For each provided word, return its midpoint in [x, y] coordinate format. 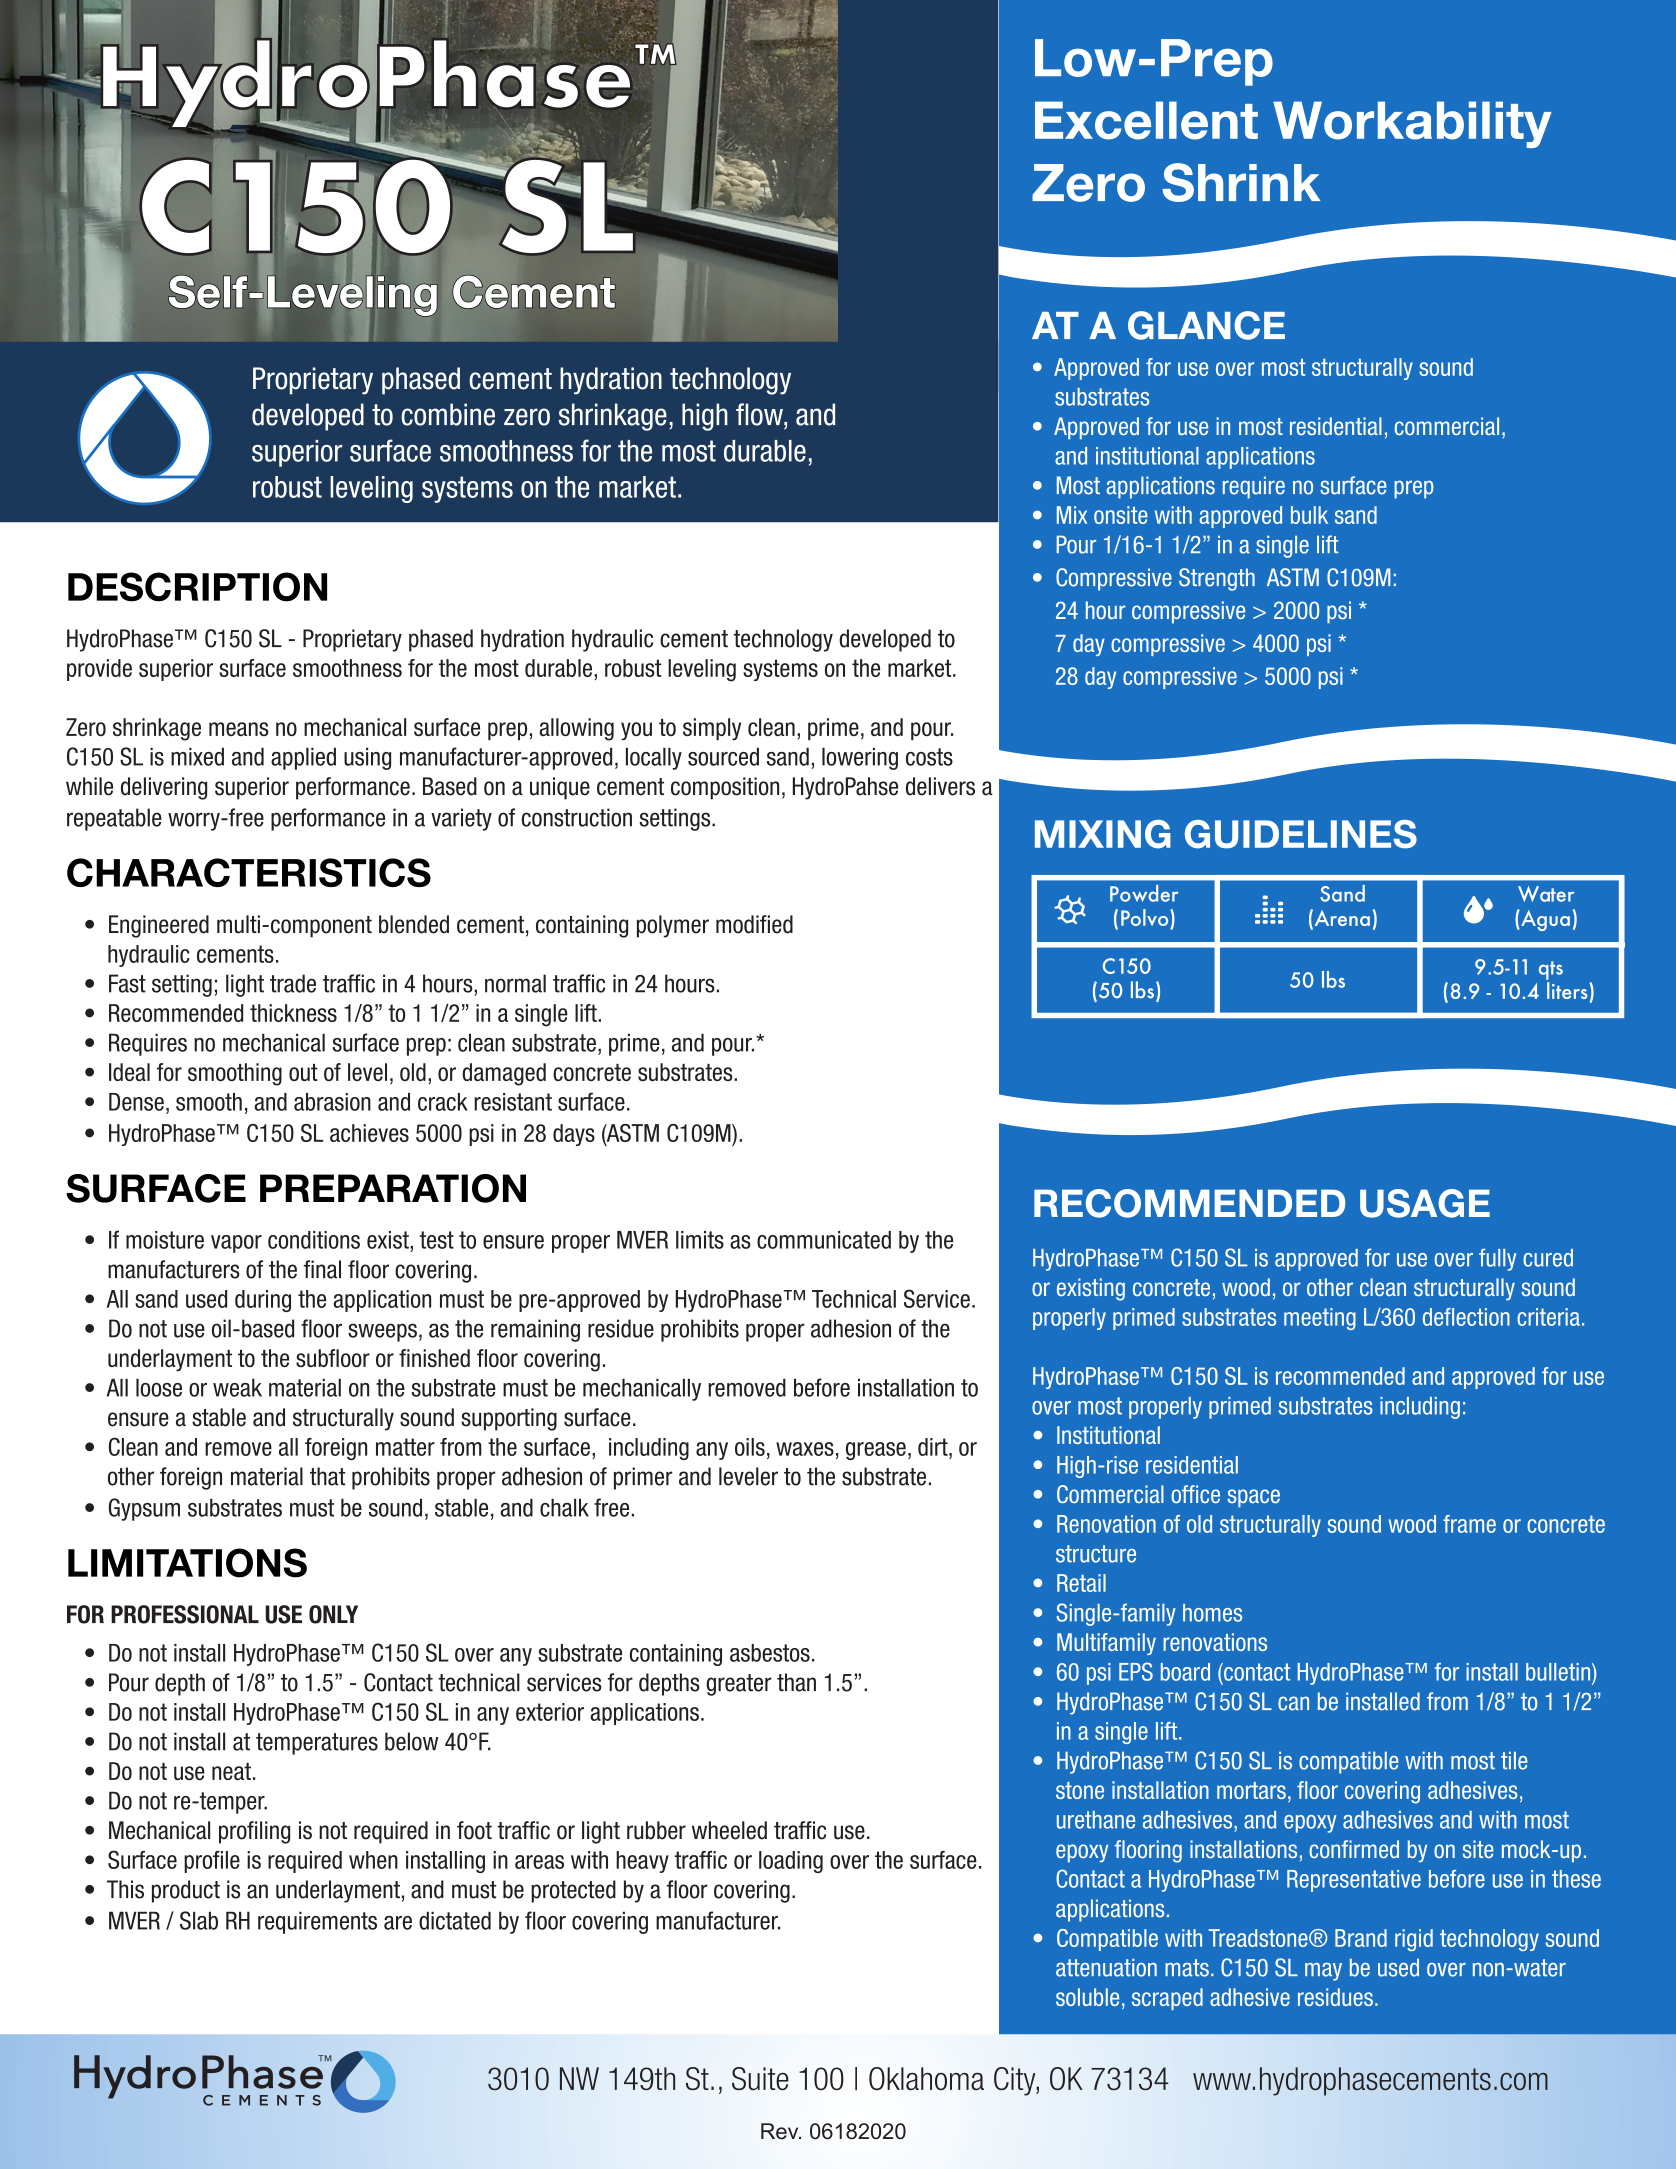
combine [448, 414]
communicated [824, 1240]
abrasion [332, 1102]
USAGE [1425, 1203]
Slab [199, 1920]
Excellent [1146, 120]
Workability [1412, 124]
